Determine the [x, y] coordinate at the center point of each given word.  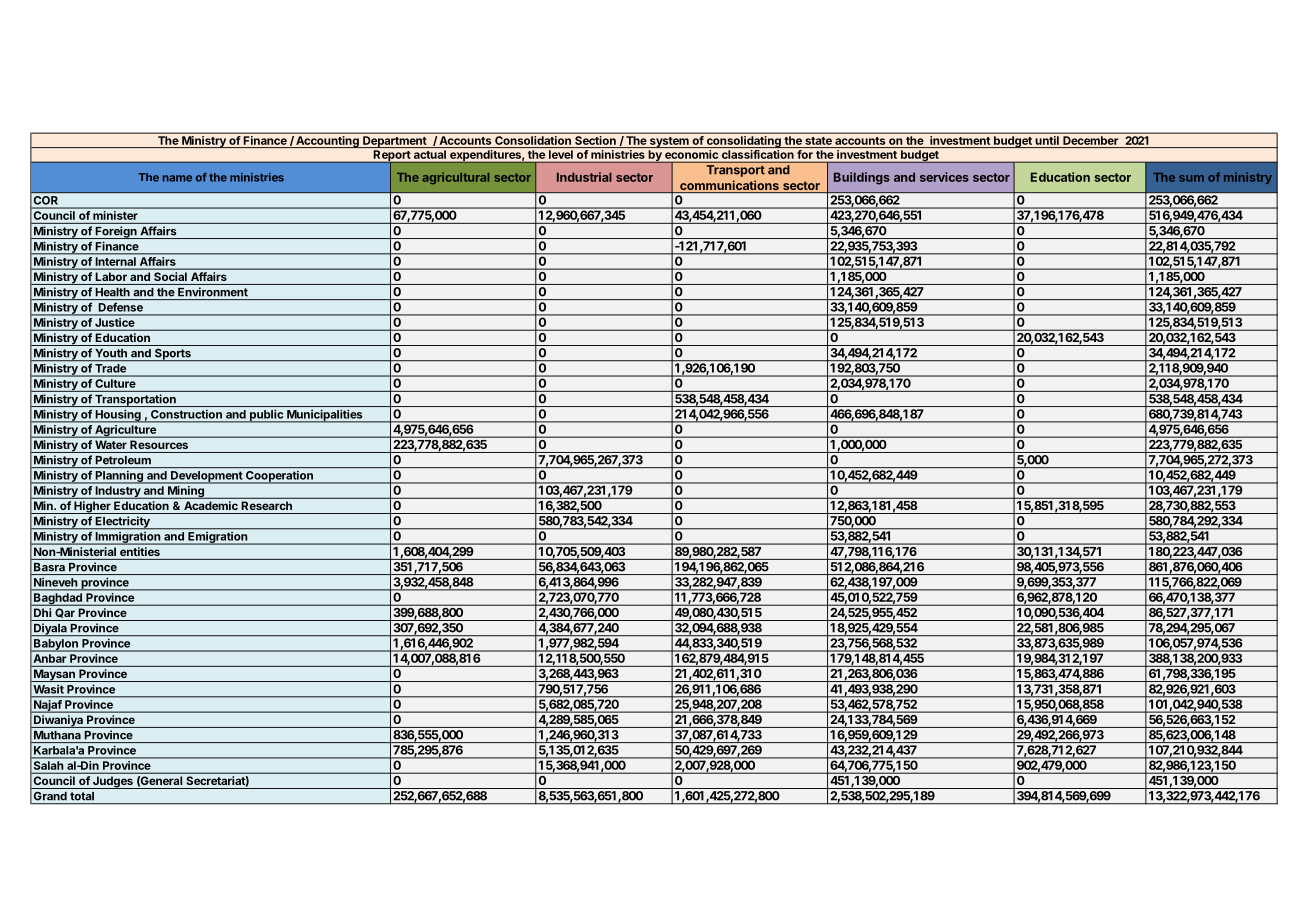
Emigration [218, 538]
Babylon [56, 645]
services [944, 177]
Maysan [54, 675]
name [177, 178]
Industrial [584, 177]
